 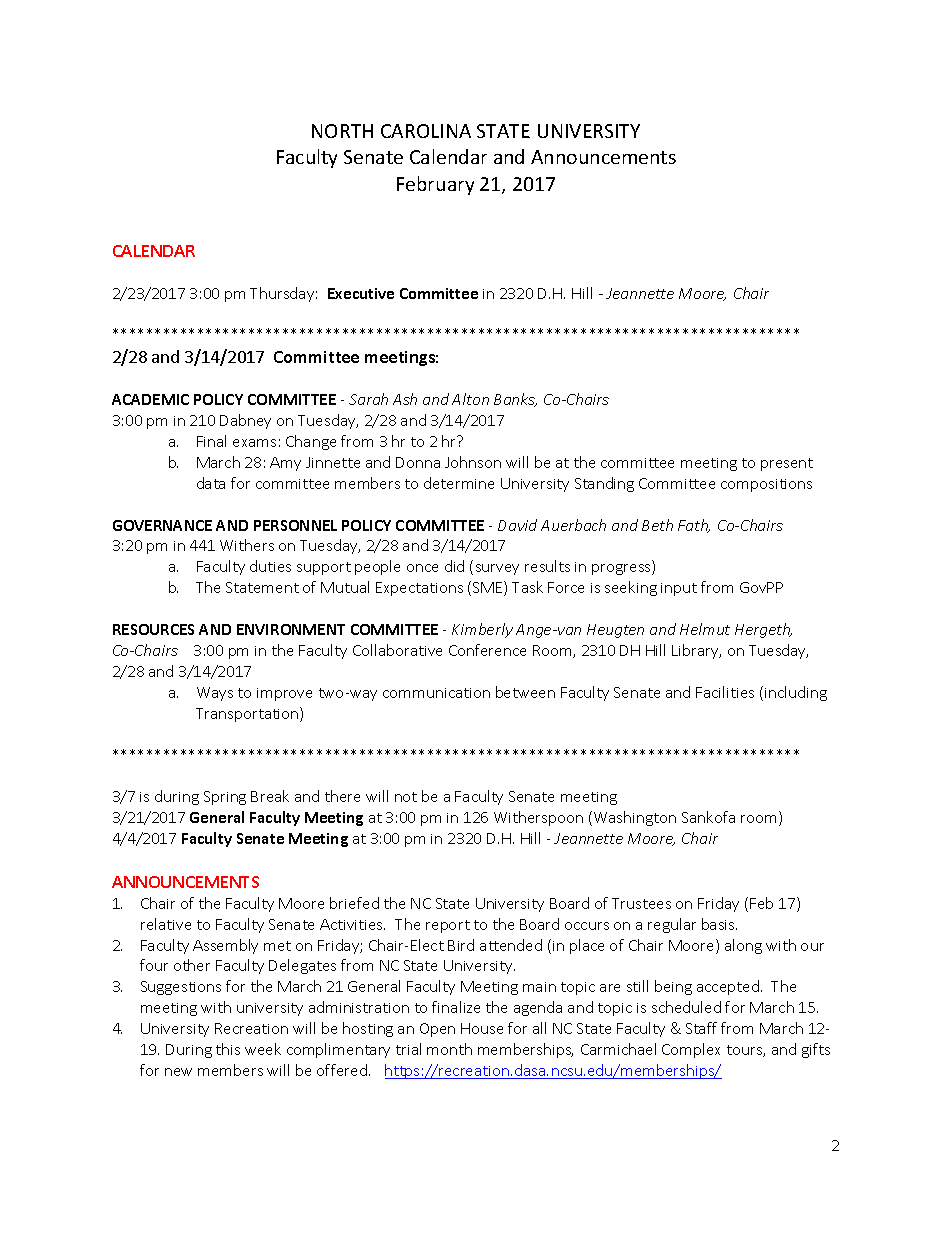 I want to click on Dabney, so click(x=245, y=421).
